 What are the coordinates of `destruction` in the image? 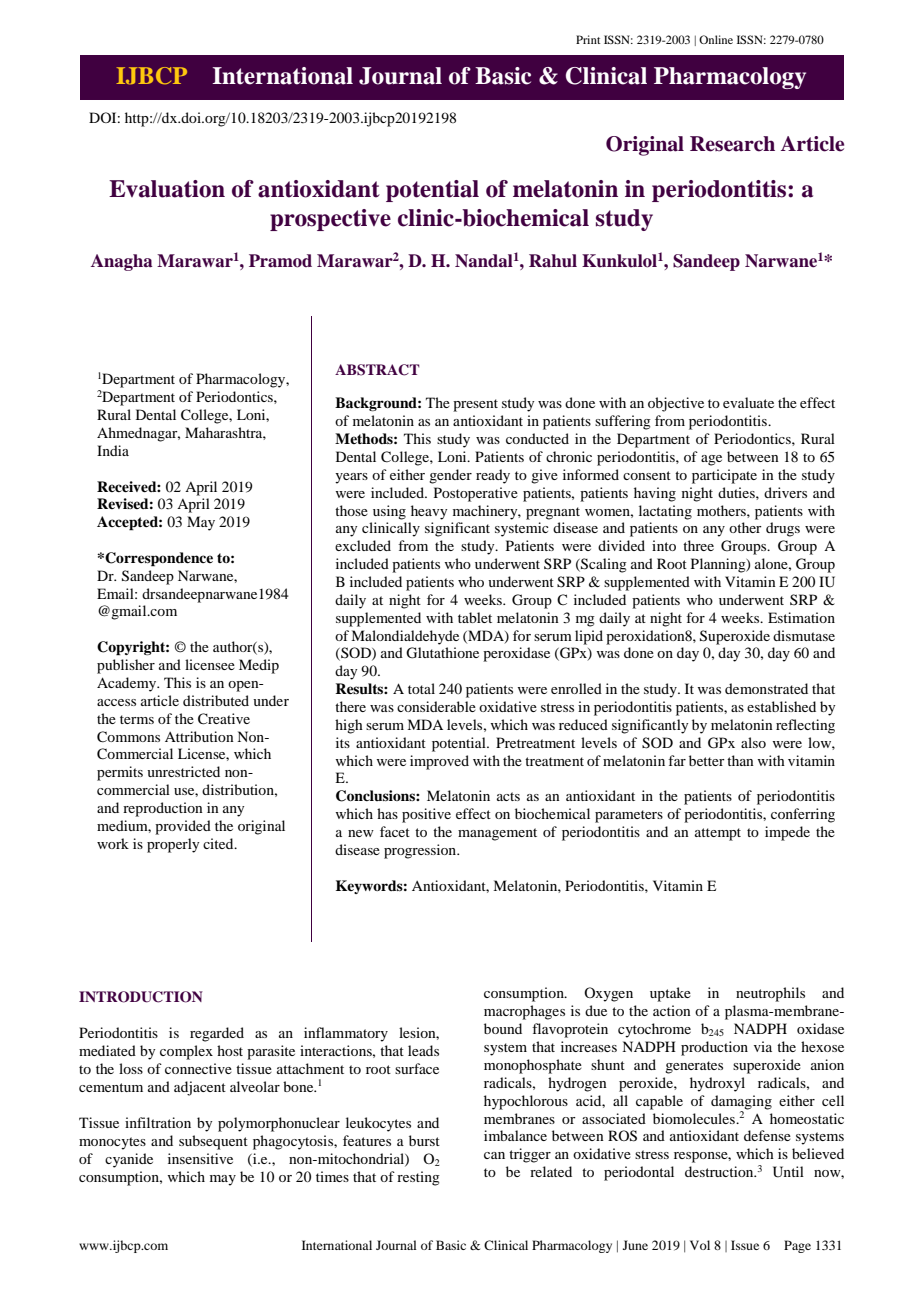 It's located at (720, 1171).
